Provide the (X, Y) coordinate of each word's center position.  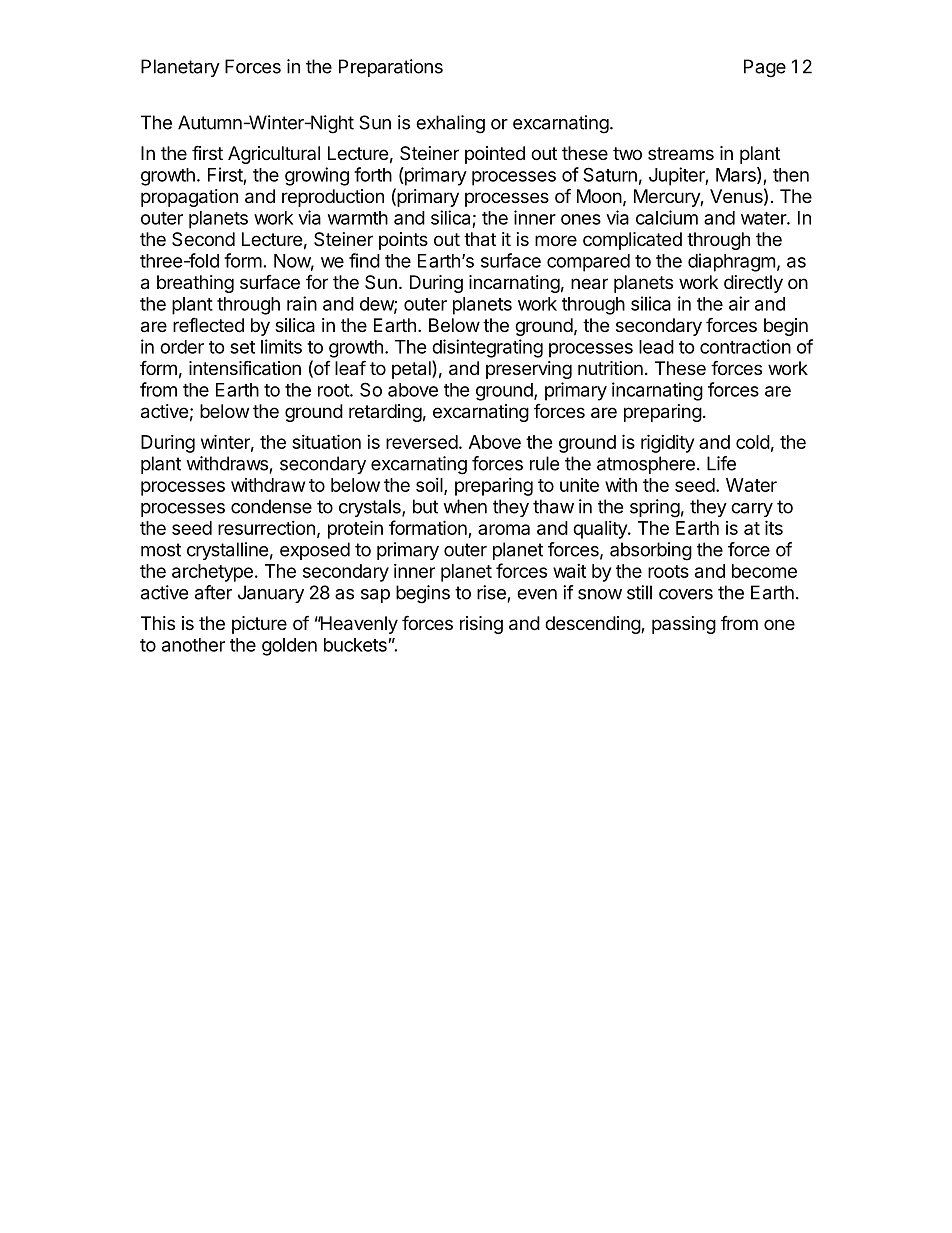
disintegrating (487, 348)
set (242, 347)
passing (684, 625)
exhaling (450, 124)
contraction (745, 346)
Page (765, 68)
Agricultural (274, 155)
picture (259, 625)
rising (481, 625)
